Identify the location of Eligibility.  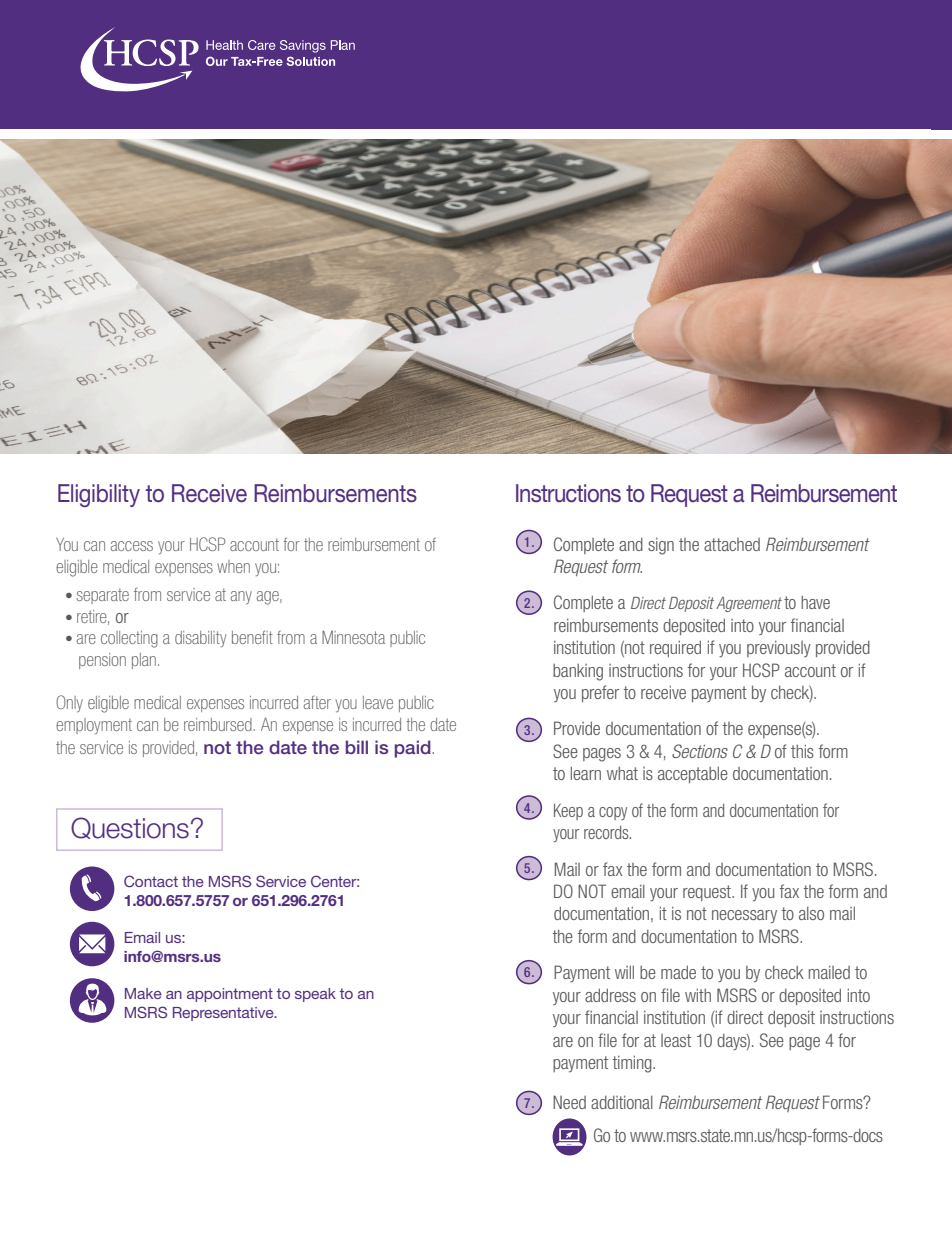
(99, 495).
